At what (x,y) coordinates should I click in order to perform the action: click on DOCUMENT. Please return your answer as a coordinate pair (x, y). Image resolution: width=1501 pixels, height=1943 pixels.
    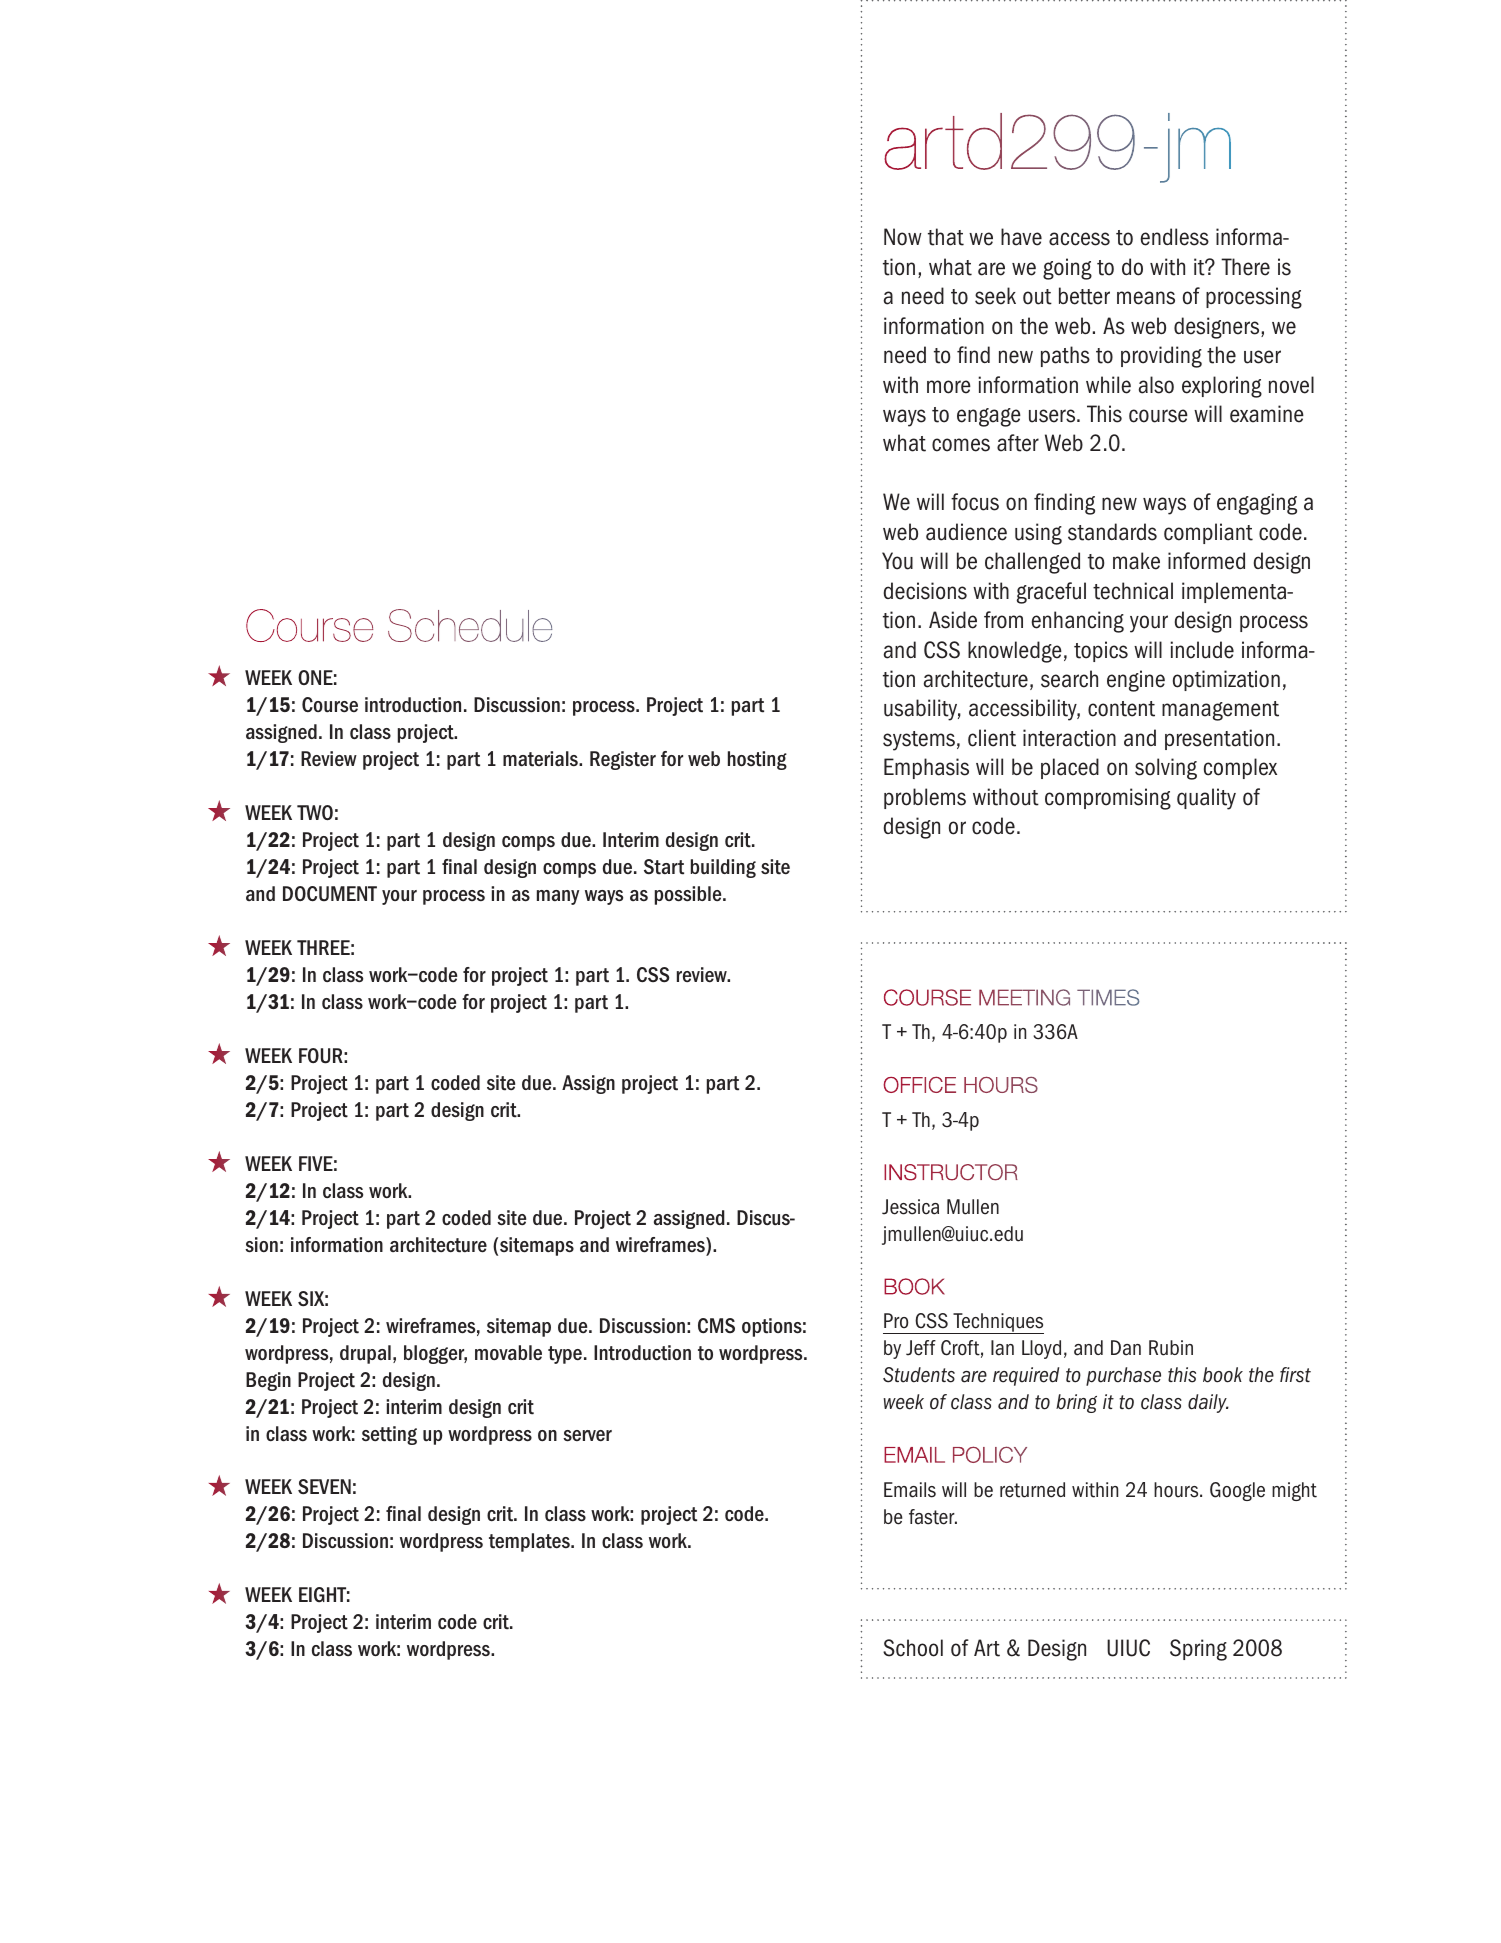
    Looking at the image, I should click on (330, 894).
